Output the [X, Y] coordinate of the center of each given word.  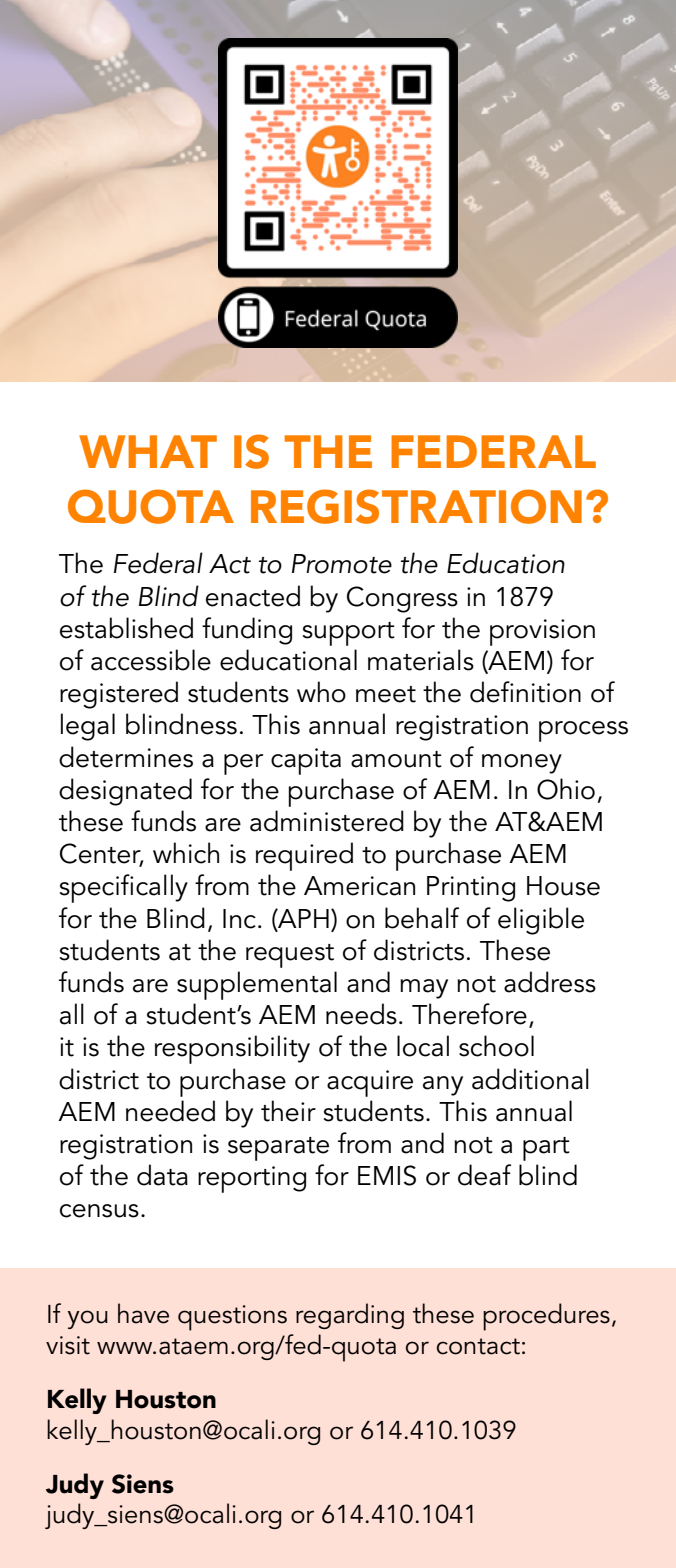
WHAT [148, 451]
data [162, 1175]
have [143, 1313]
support [349, 634]
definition [525, 692]
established [126, 628]
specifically [124, 888]
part [546, 1149]
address [550, 982]
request [290, 956]
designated [125, 792]
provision [542, 632]
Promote [342, 564]
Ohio [566, 789]
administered [327, 821]
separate [278, 1149]
